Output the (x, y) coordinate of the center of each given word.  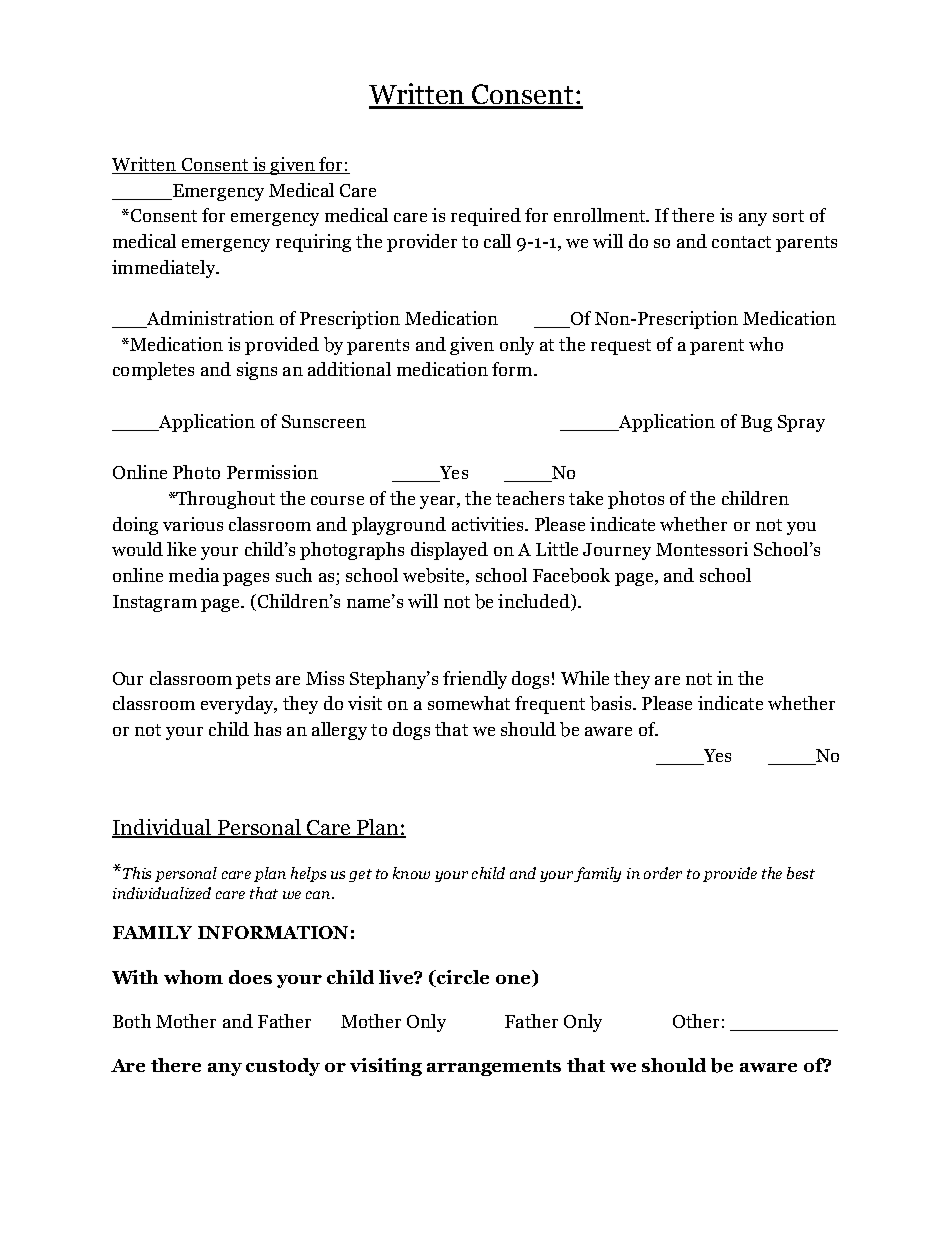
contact (741, 242)
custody (283, 1067)
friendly (475, 680)
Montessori (702, 549)
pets (253, 681)
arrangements (494, 1068)
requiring (313, 243)
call (497, 241)
